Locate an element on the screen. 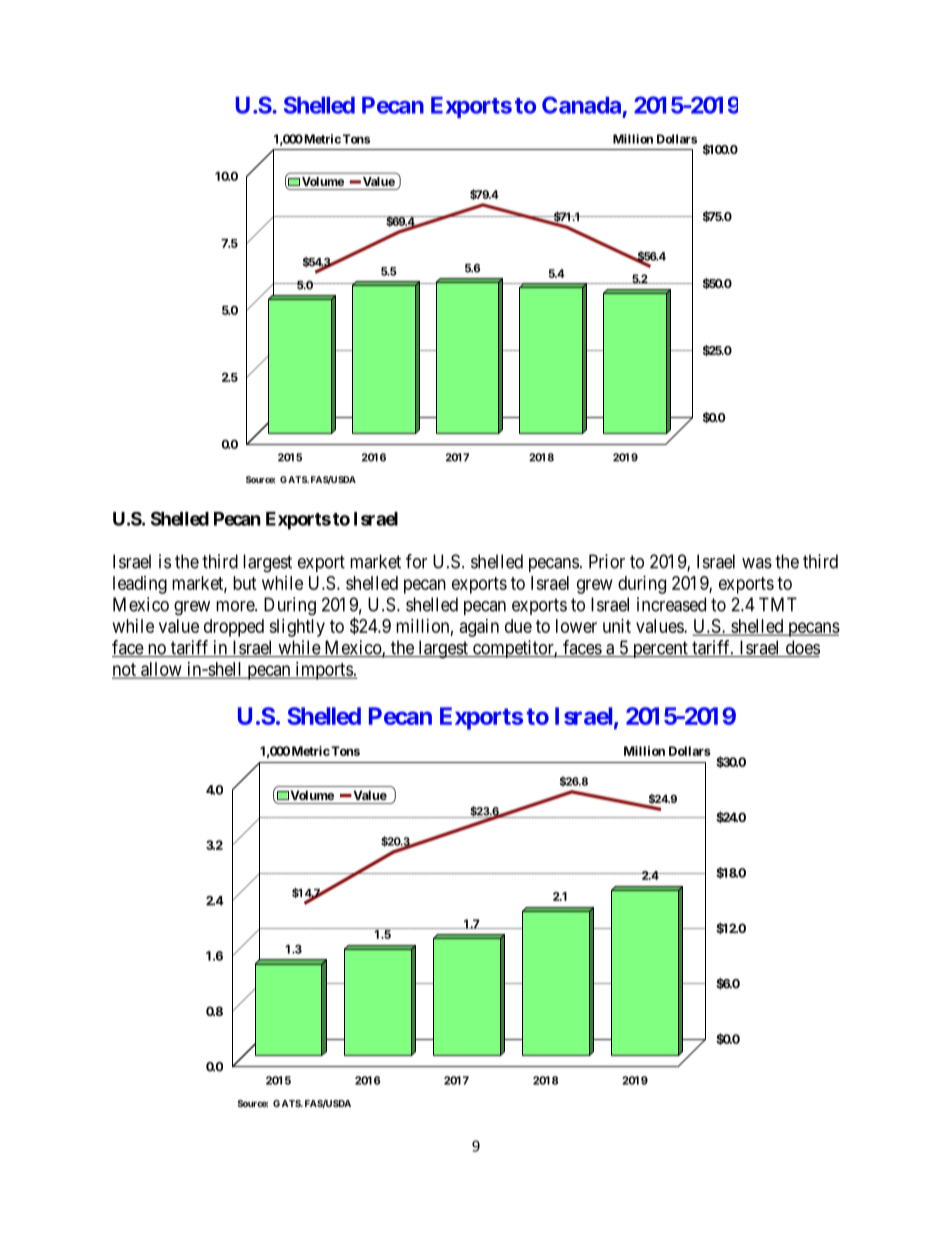 The height and width of the screenshot is (1233, 952). was is located at coordinates (757, 563).
